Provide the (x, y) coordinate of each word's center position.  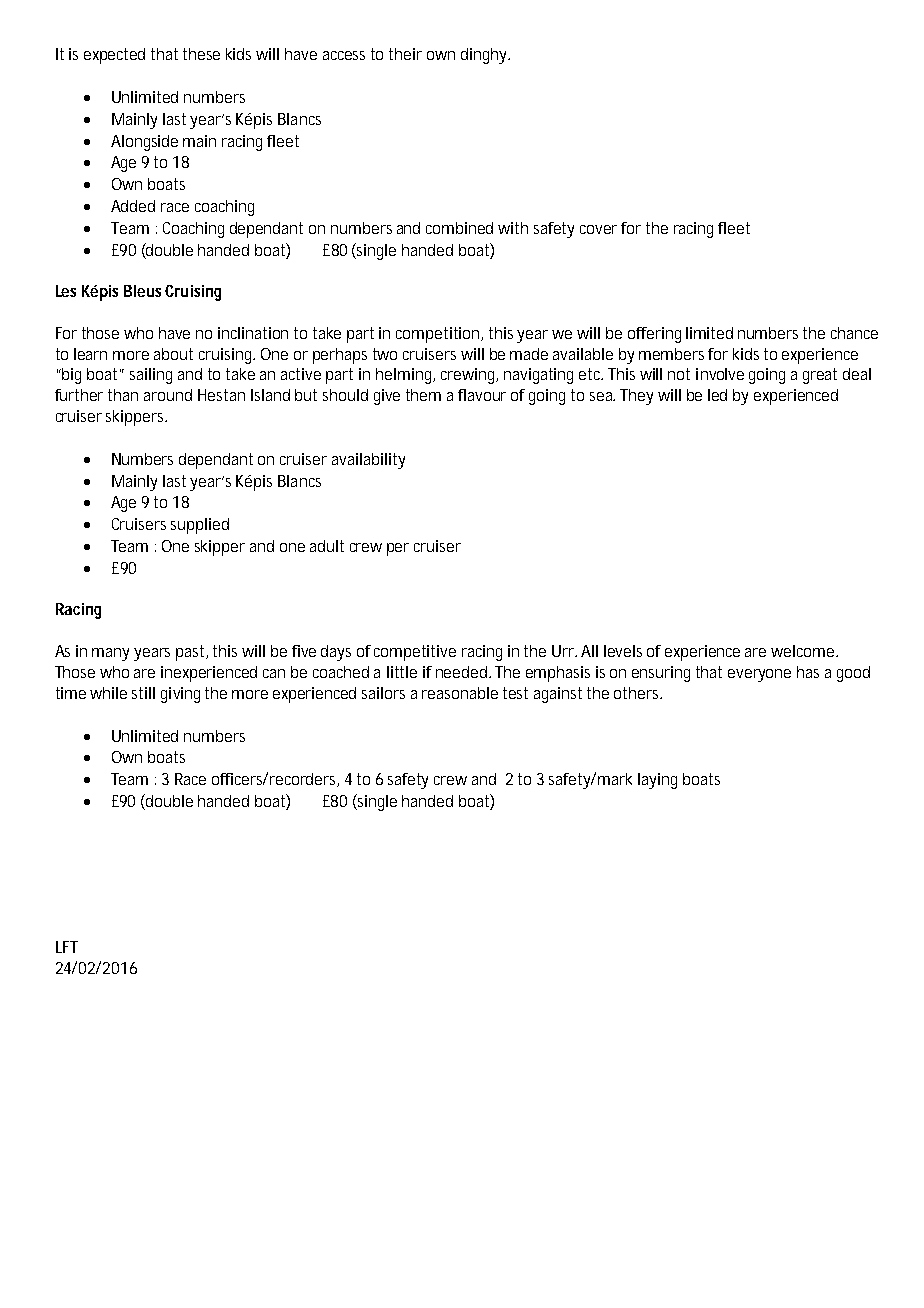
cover (601, 229)
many (113, 654)
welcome (804, 651)
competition (439, 335)
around (168, 395)
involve (720, 374)
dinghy (485, 56)
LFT (67, 947)
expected (114, 56)
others (638, 693)
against (558, 695)
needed (463, 672)
